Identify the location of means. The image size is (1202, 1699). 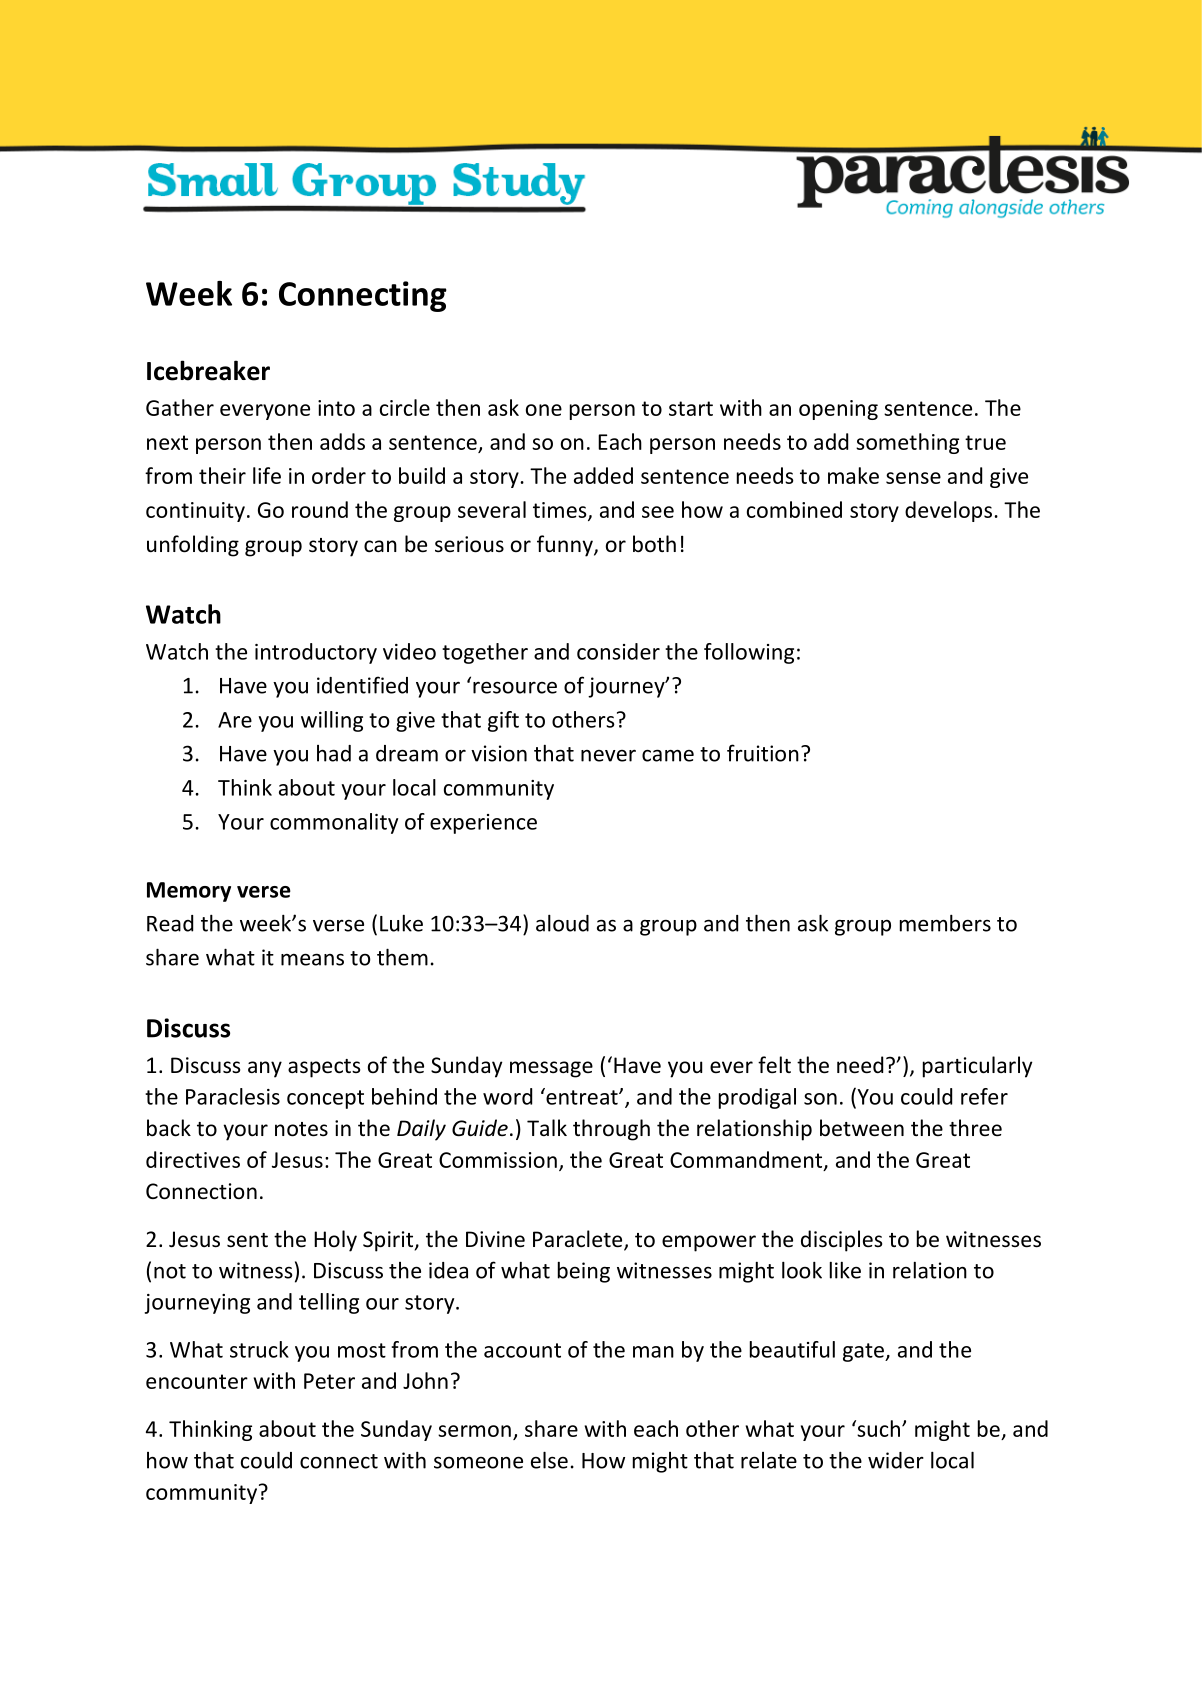
(312, 959).
